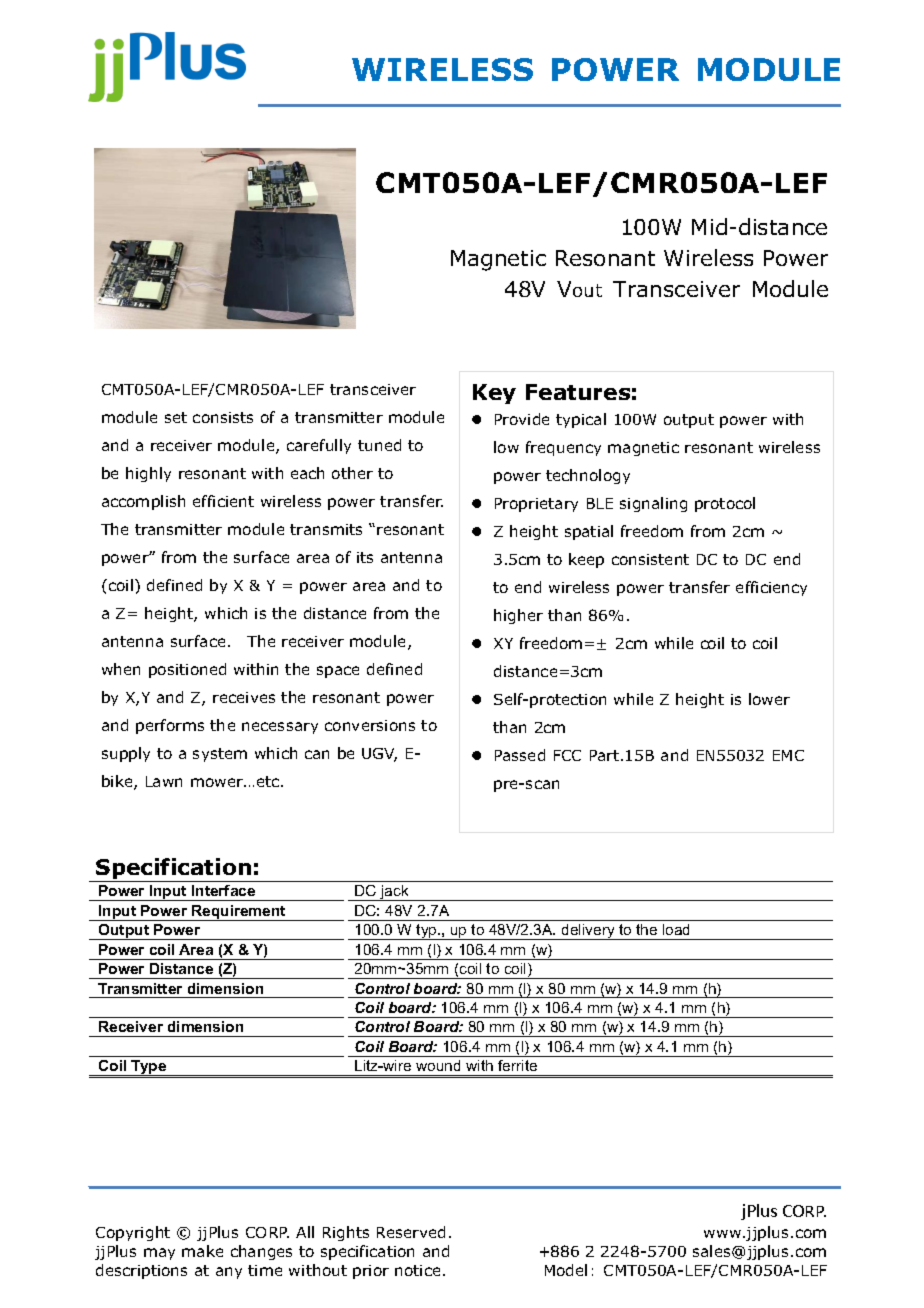 This screenshot has width=924, height=1308. I want to click on typical, so click(581, 420).
